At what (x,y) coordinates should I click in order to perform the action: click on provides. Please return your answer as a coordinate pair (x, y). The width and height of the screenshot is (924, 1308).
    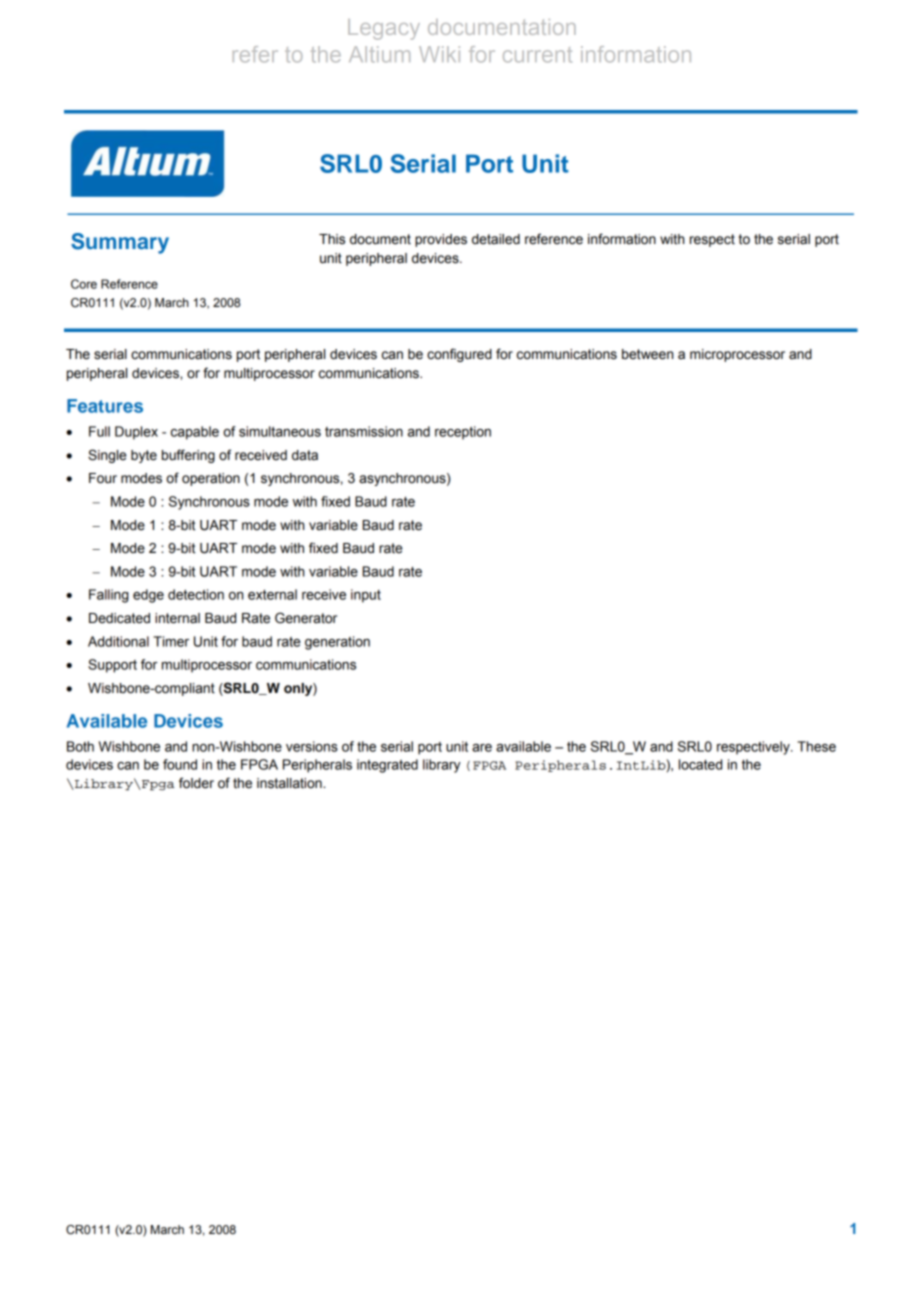
    Looking at the image, I should click on (441, 240).
